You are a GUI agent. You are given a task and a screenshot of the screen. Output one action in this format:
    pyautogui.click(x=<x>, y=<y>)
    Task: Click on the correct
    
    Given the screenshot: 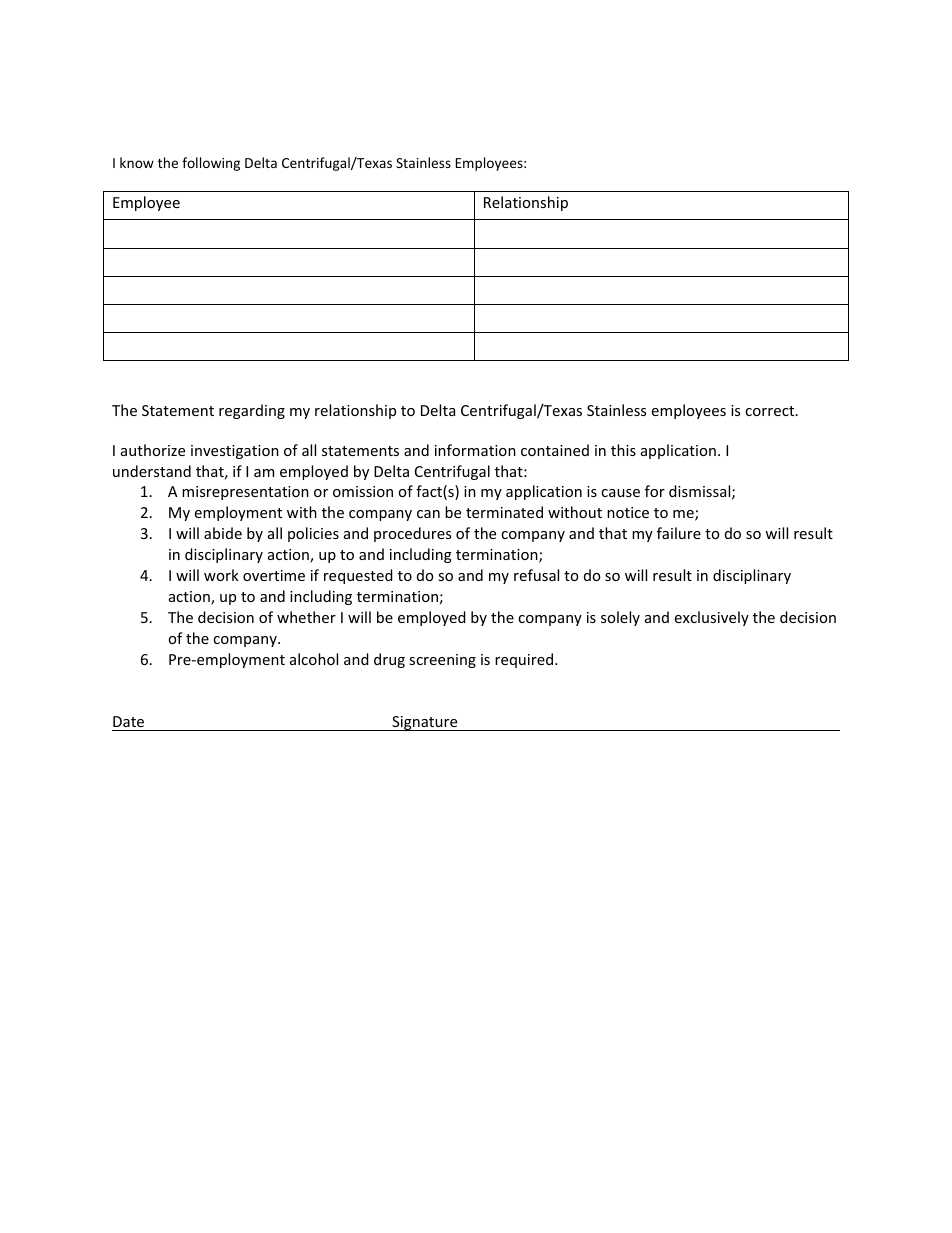 What is the action you would take?
    pyautogui.click(x=771, y=411)
